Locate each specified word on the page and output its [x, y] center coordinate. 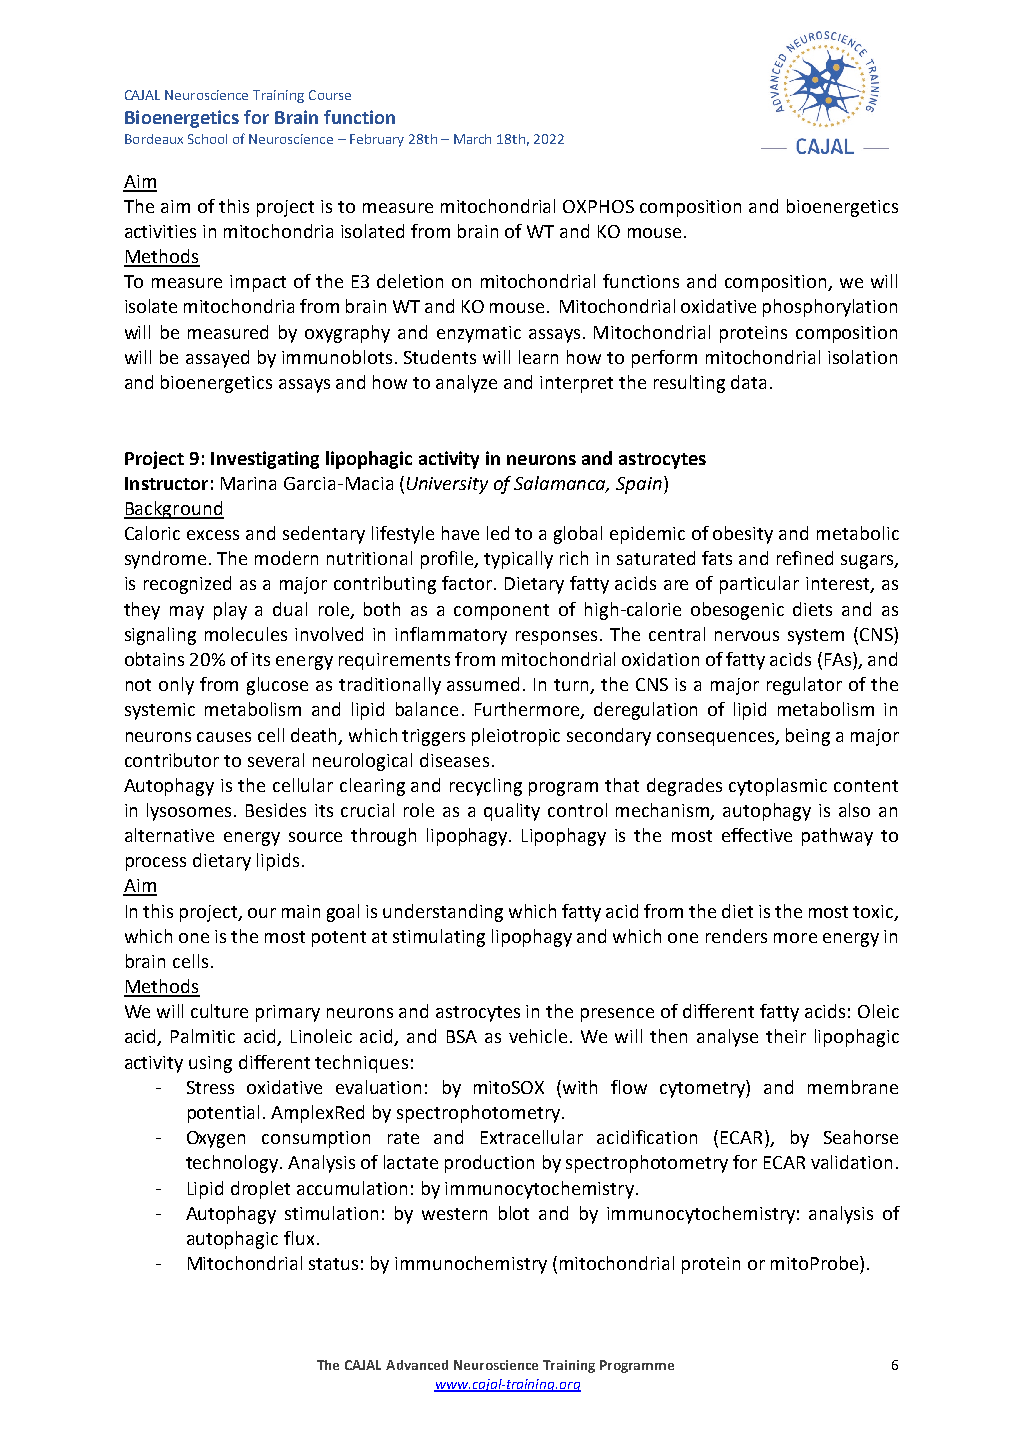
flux [299, 1238]
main [301, 911]
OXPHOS [598, 206]
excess [213, 535]
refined [805, 558]
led [498, 533]
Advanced [417, 1365]
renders [736, 936]
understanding [443, 913]
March [472, 139]
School [207, 139]
